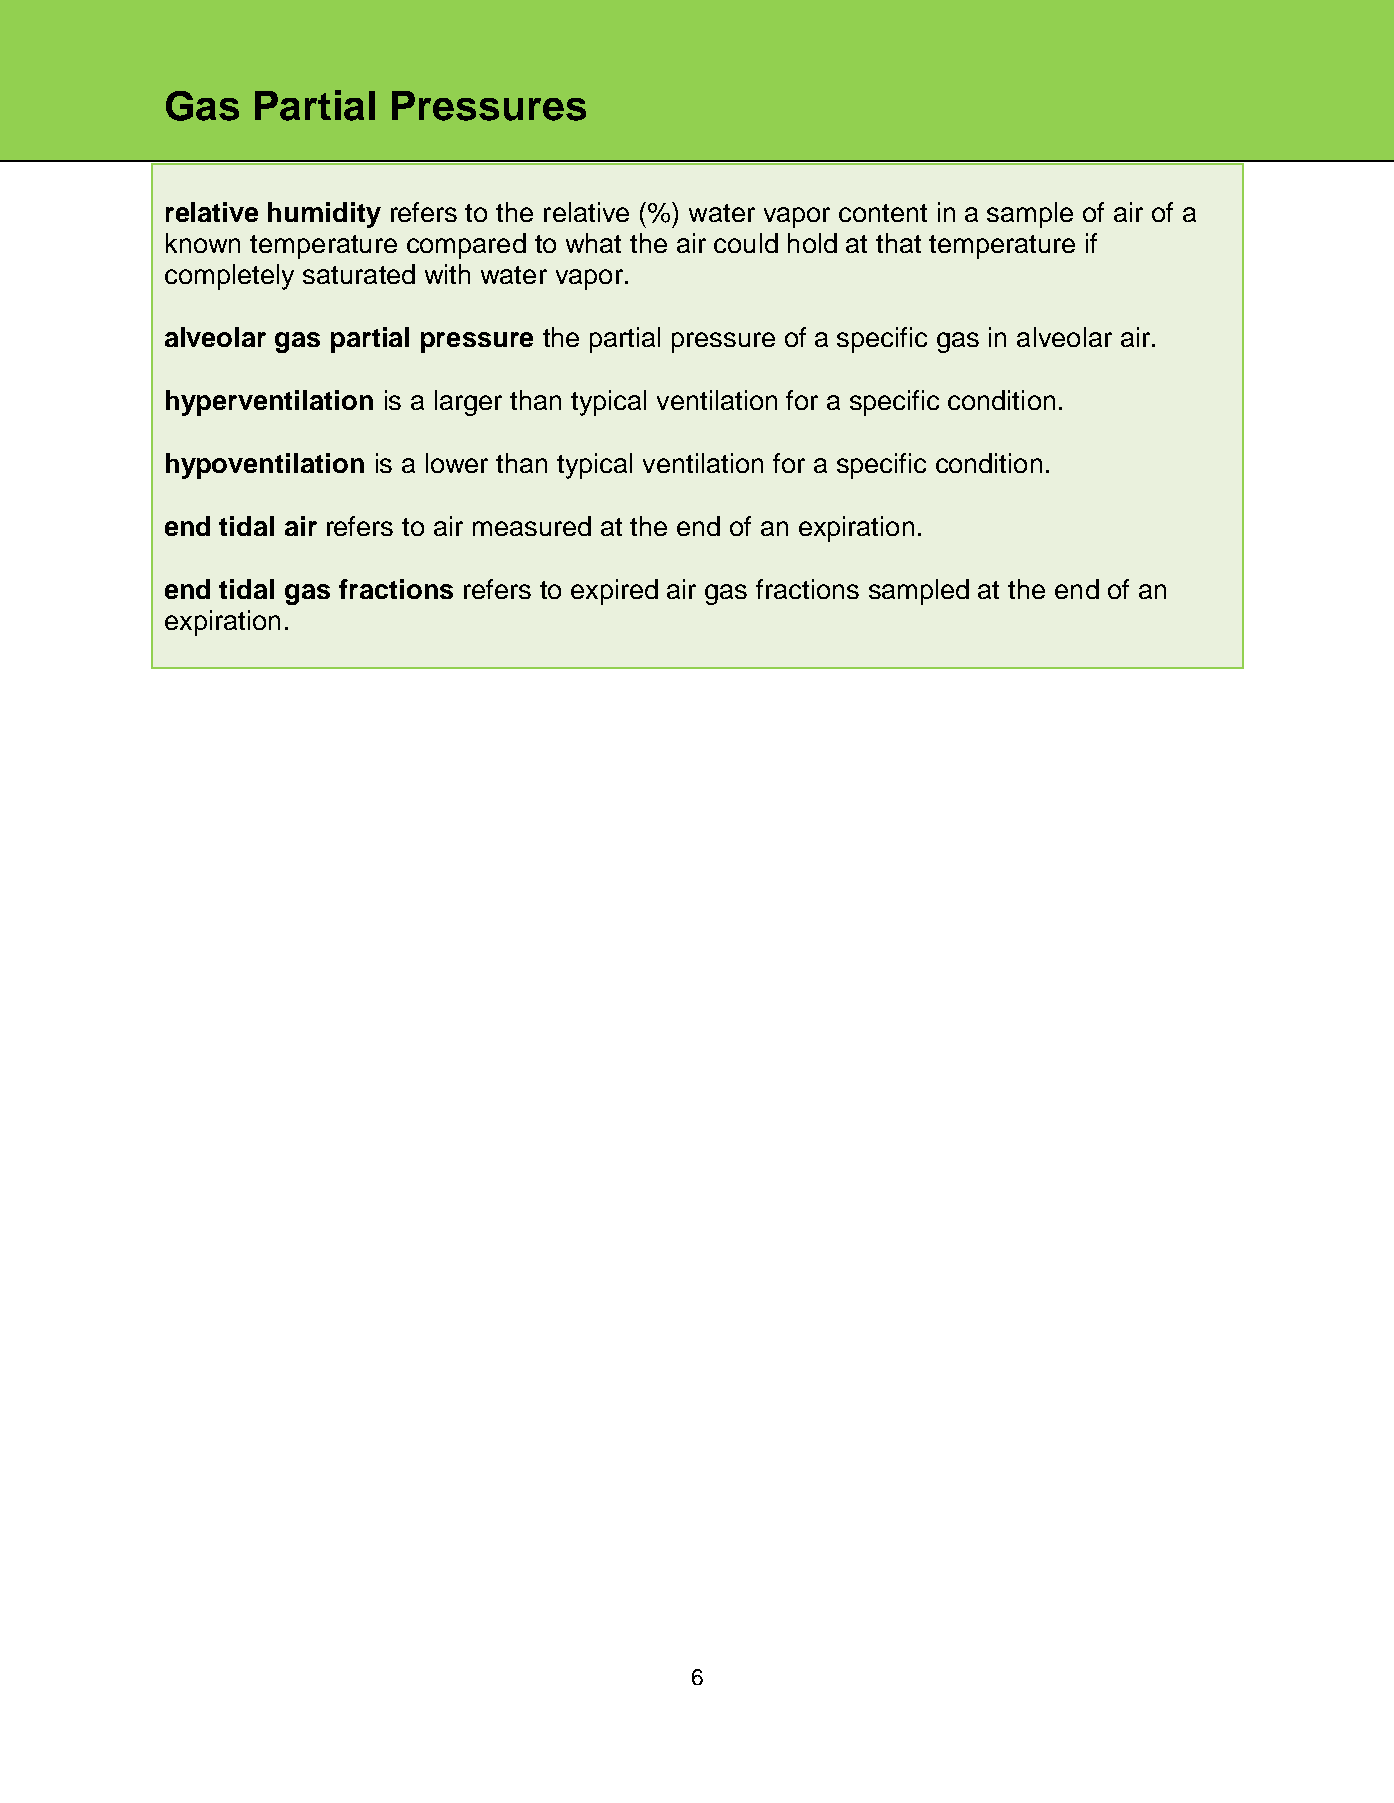 The width and height of the screenshot is (1394, 1803). I want to click on content, so click(883, 213).
